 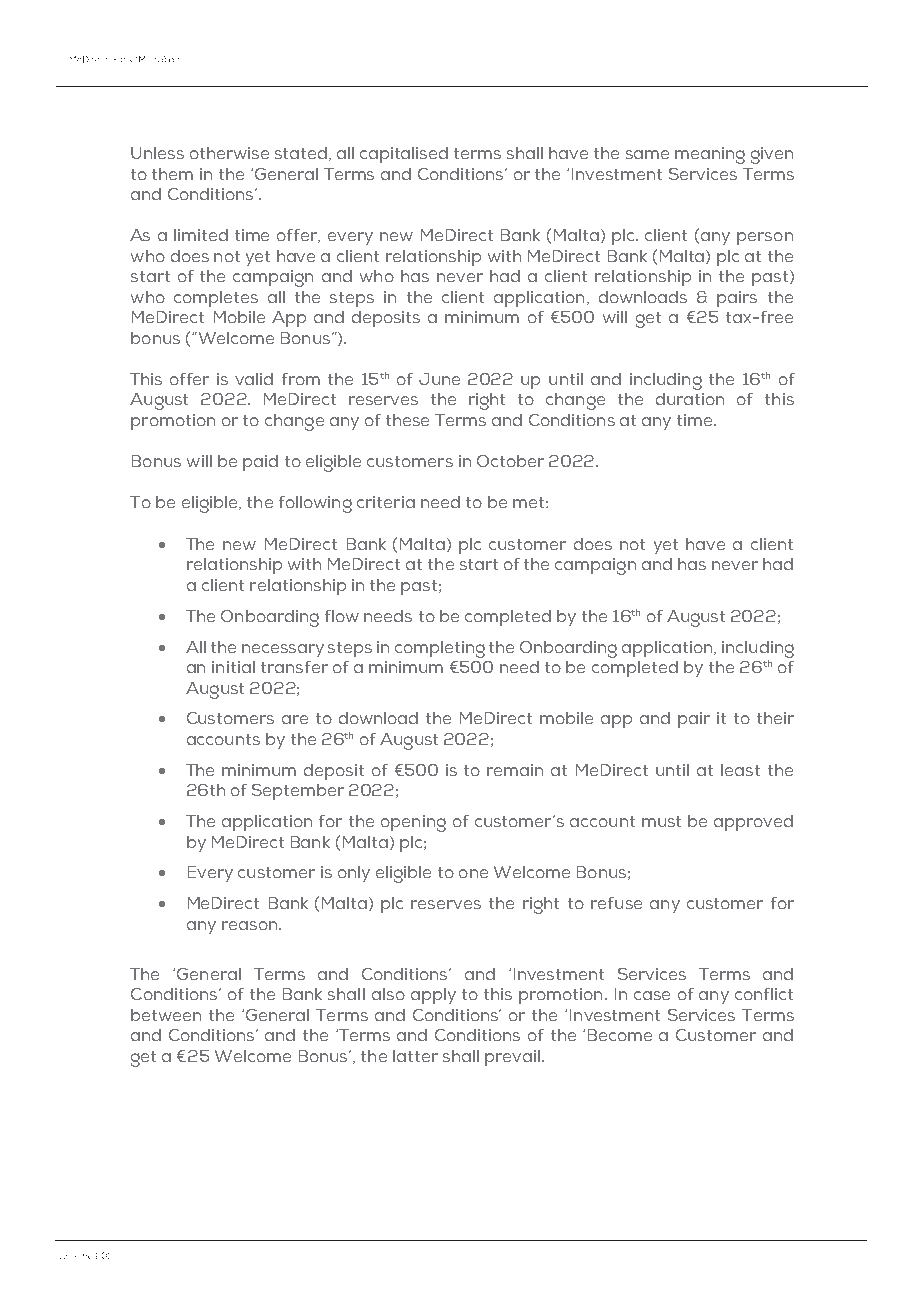 I want to click on completing, so click(x=440, y=649).
